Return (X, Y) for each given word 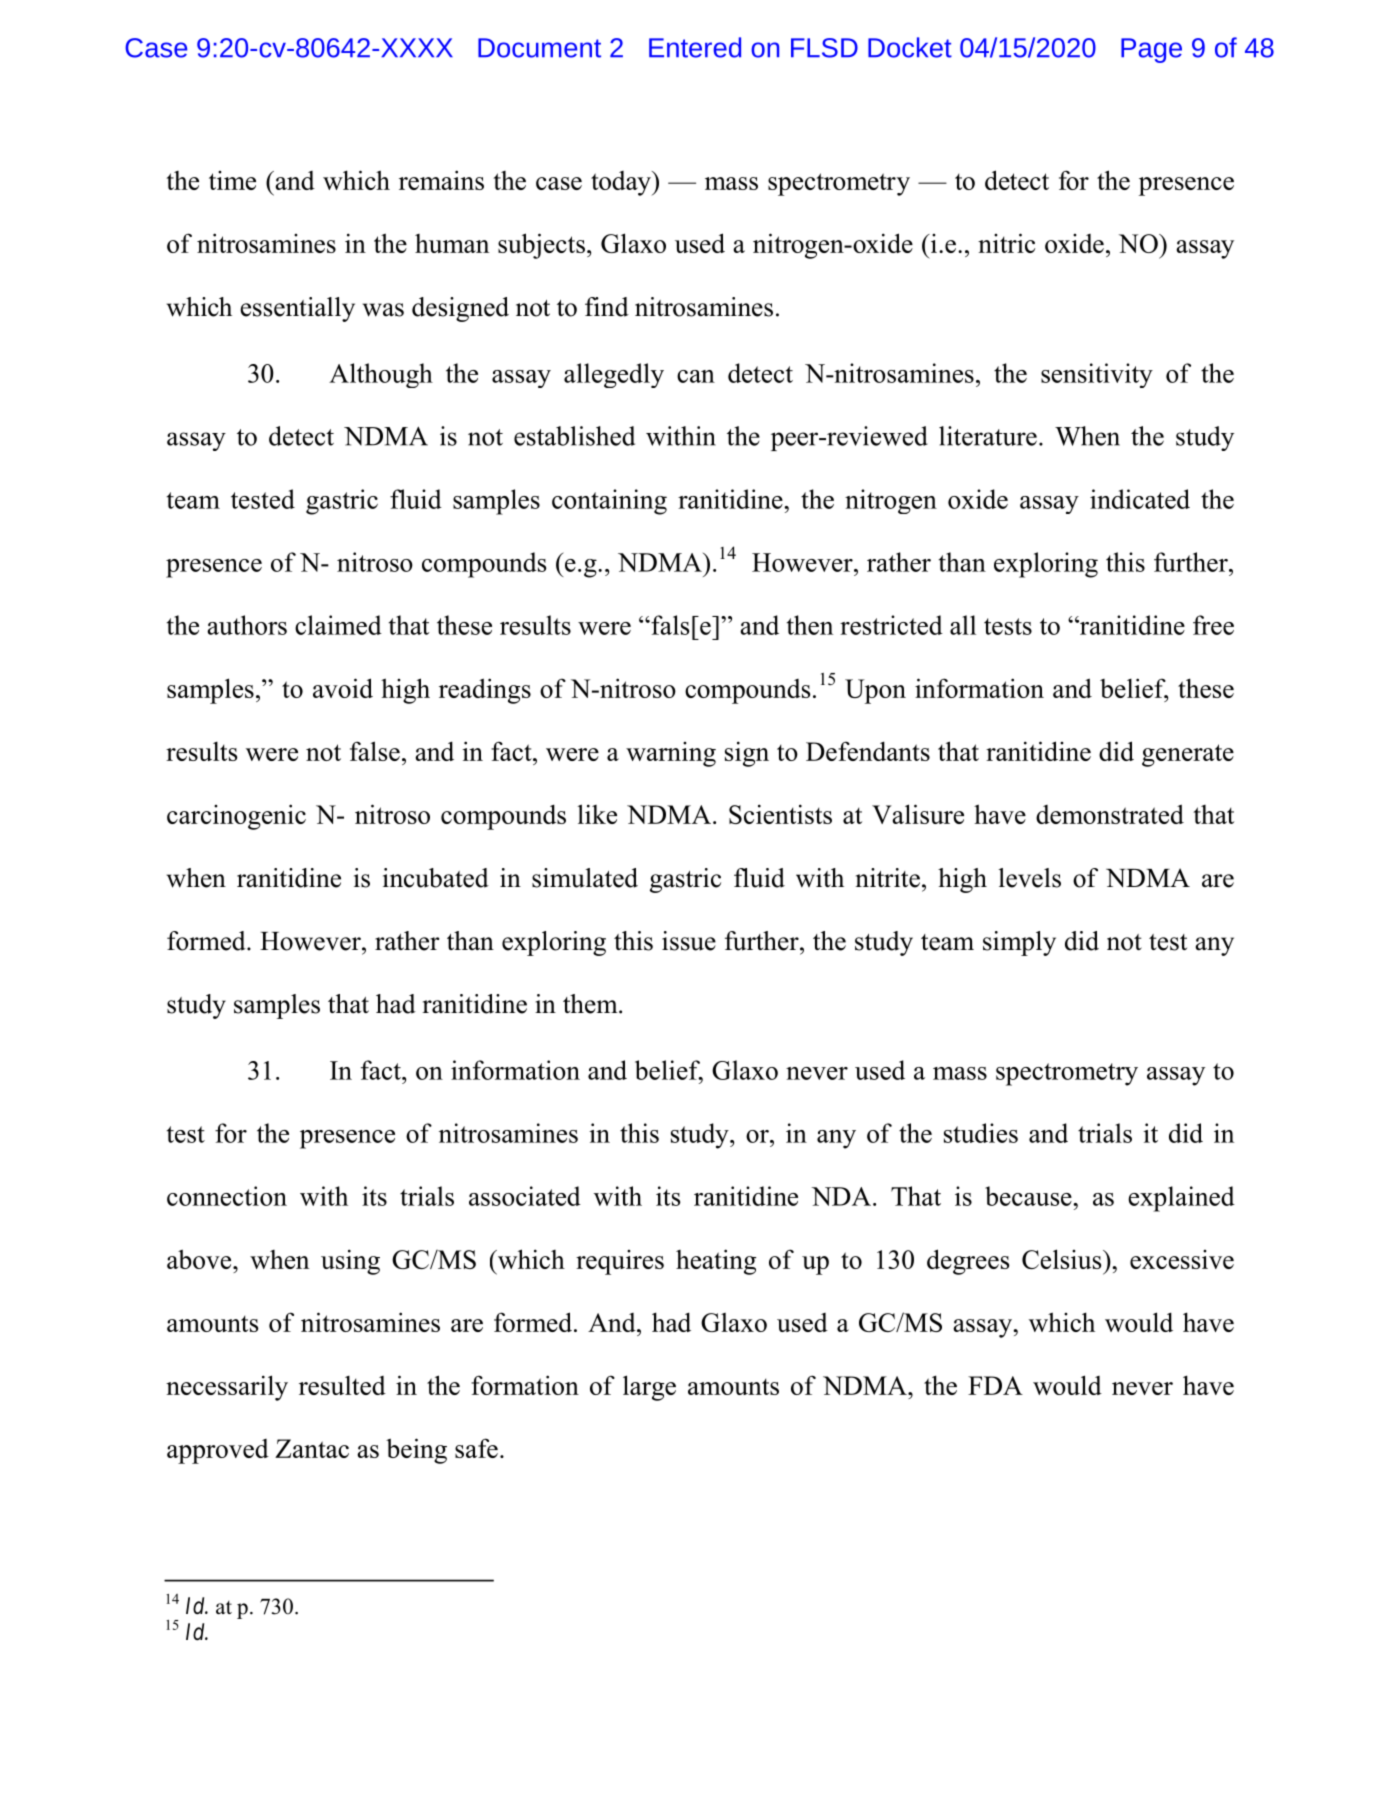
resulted (342, 1385)
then (810, 625)
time (232, 180)
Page (1151, 50)
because (1029, 1196)
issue (689, 941)
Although (381, 375)
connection (227, 1196)
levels (1030, 878)
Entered (695, 47)
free (1213, 625)
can (696, 376)
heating (716, 1262)
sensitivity (1097, 375)
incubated (436, 878)
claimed (338, 625)
